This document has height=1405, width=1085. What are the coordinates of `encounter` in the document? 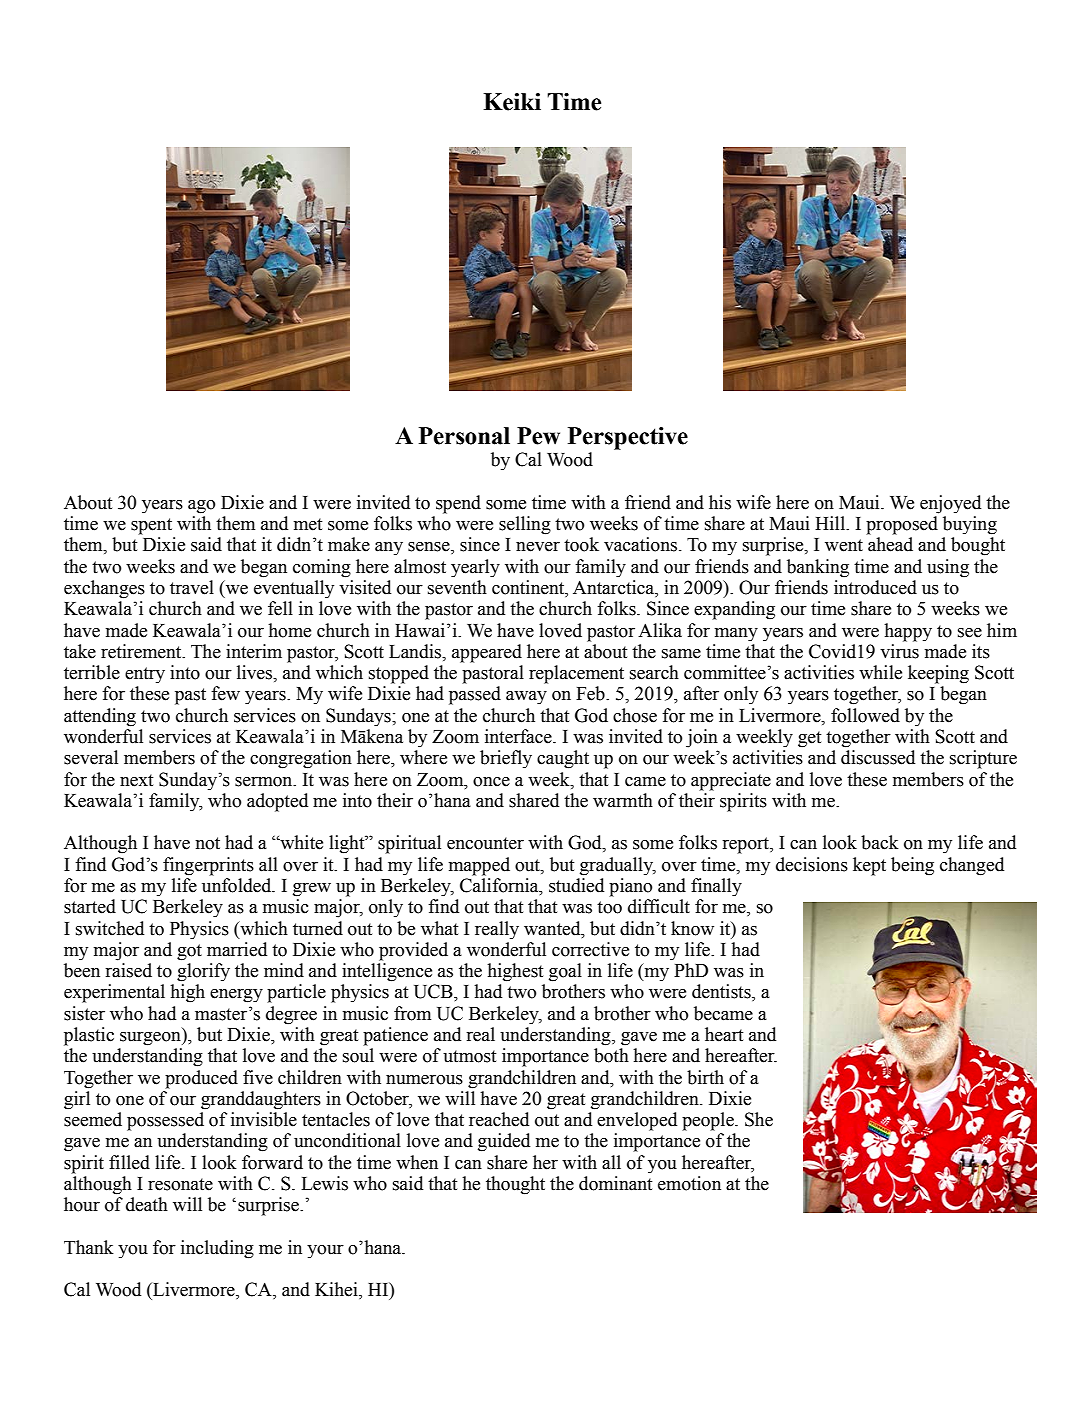 It's located at (485, 843).
